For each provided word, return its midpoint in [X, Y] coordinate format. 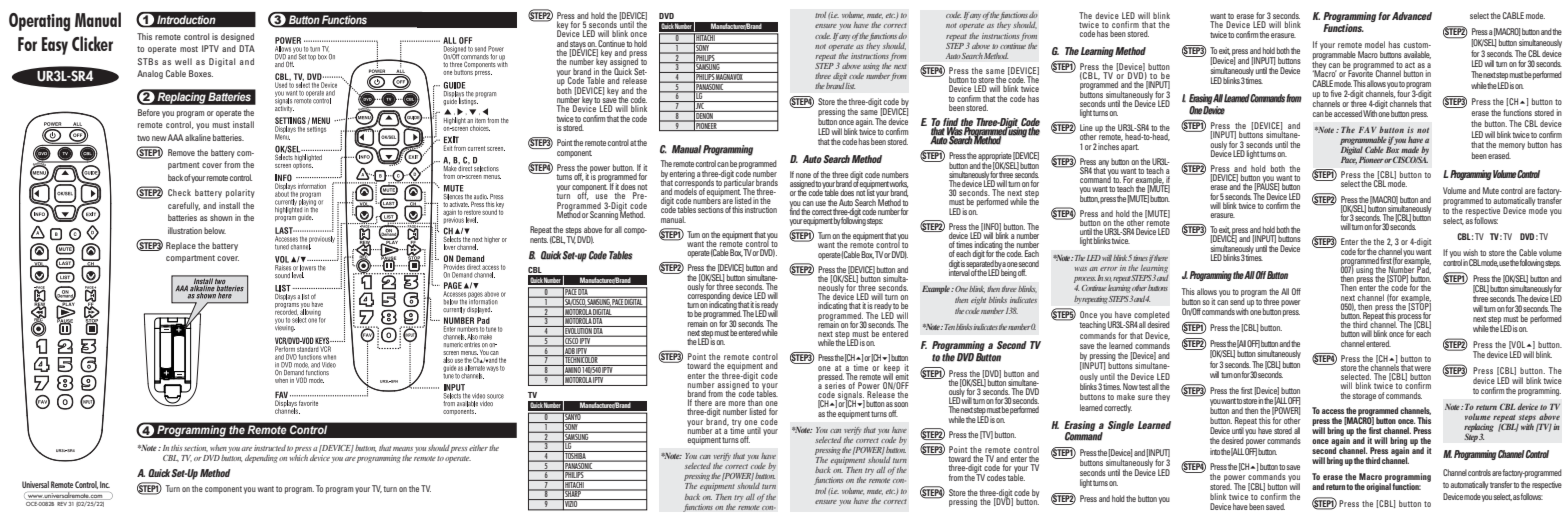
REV [62, 504]
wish [1470, 252]
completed [1151, 316]
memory [1512, 146]
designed [237, 37]
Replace [181, 246]
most [189, 49]
